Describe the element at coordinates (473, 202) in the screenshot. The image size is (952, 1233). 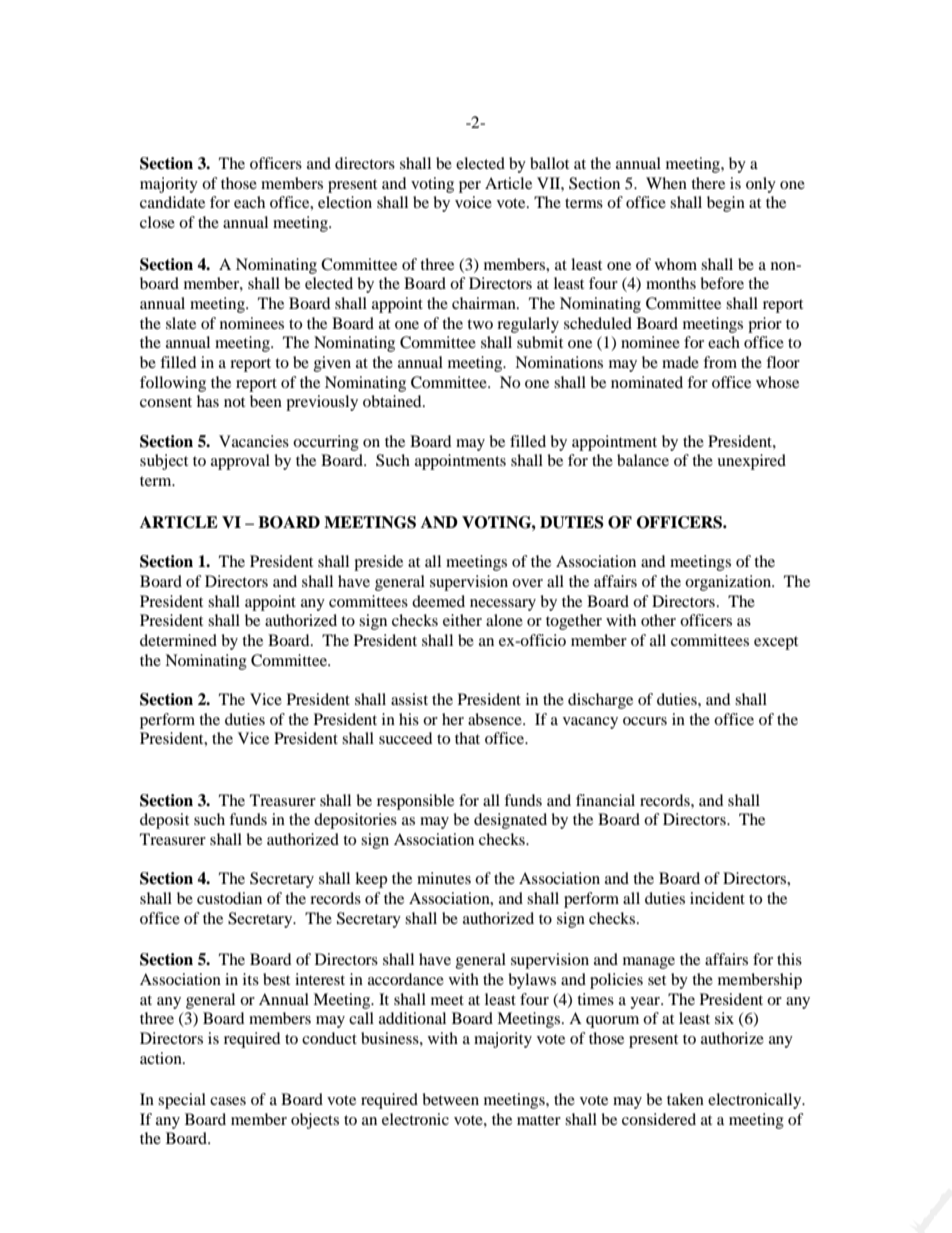
I see `voice` at that location.
